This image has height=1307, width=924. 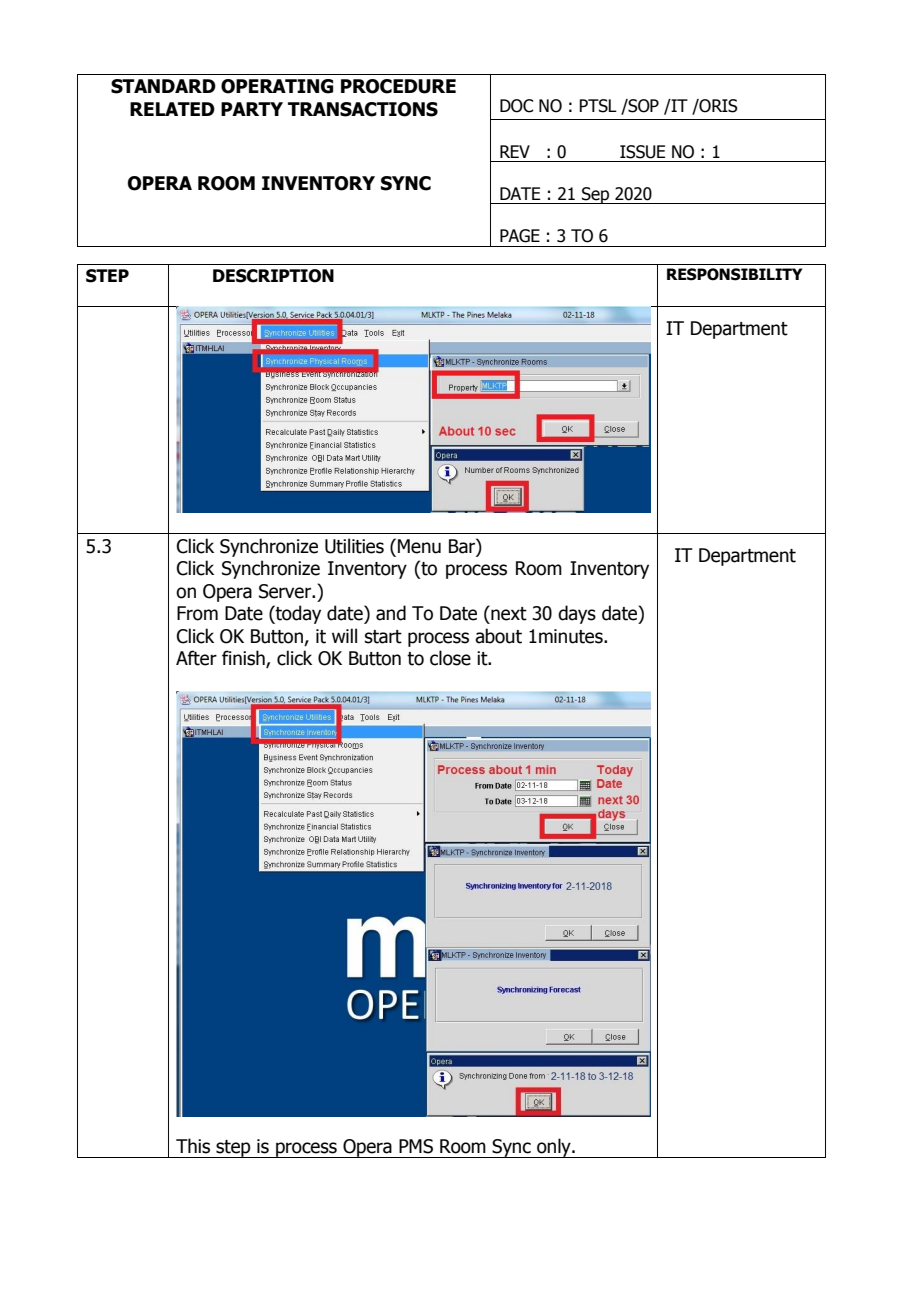 What do you see at coordinates (252, 109) in the image?
I see `PARTY` at bounding box center [252, 109].
